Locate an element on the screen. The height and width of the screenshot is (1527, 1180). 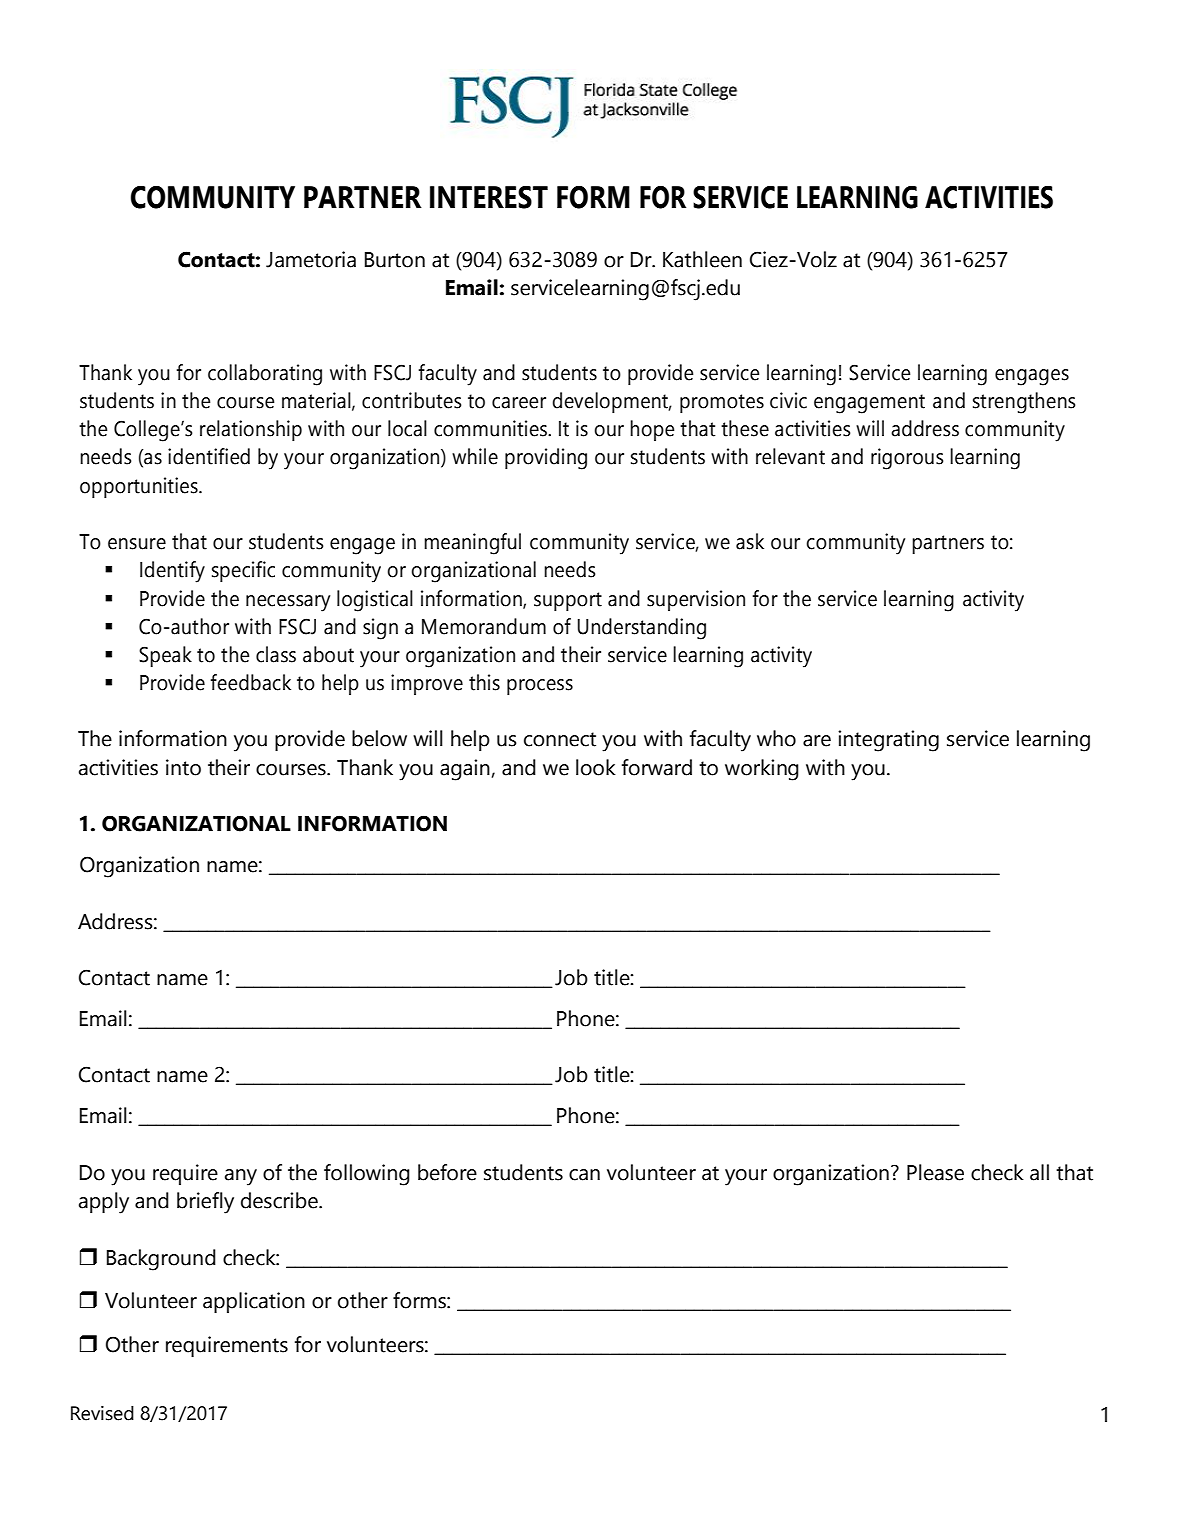
integrating is located at coordinates (888, 741).
